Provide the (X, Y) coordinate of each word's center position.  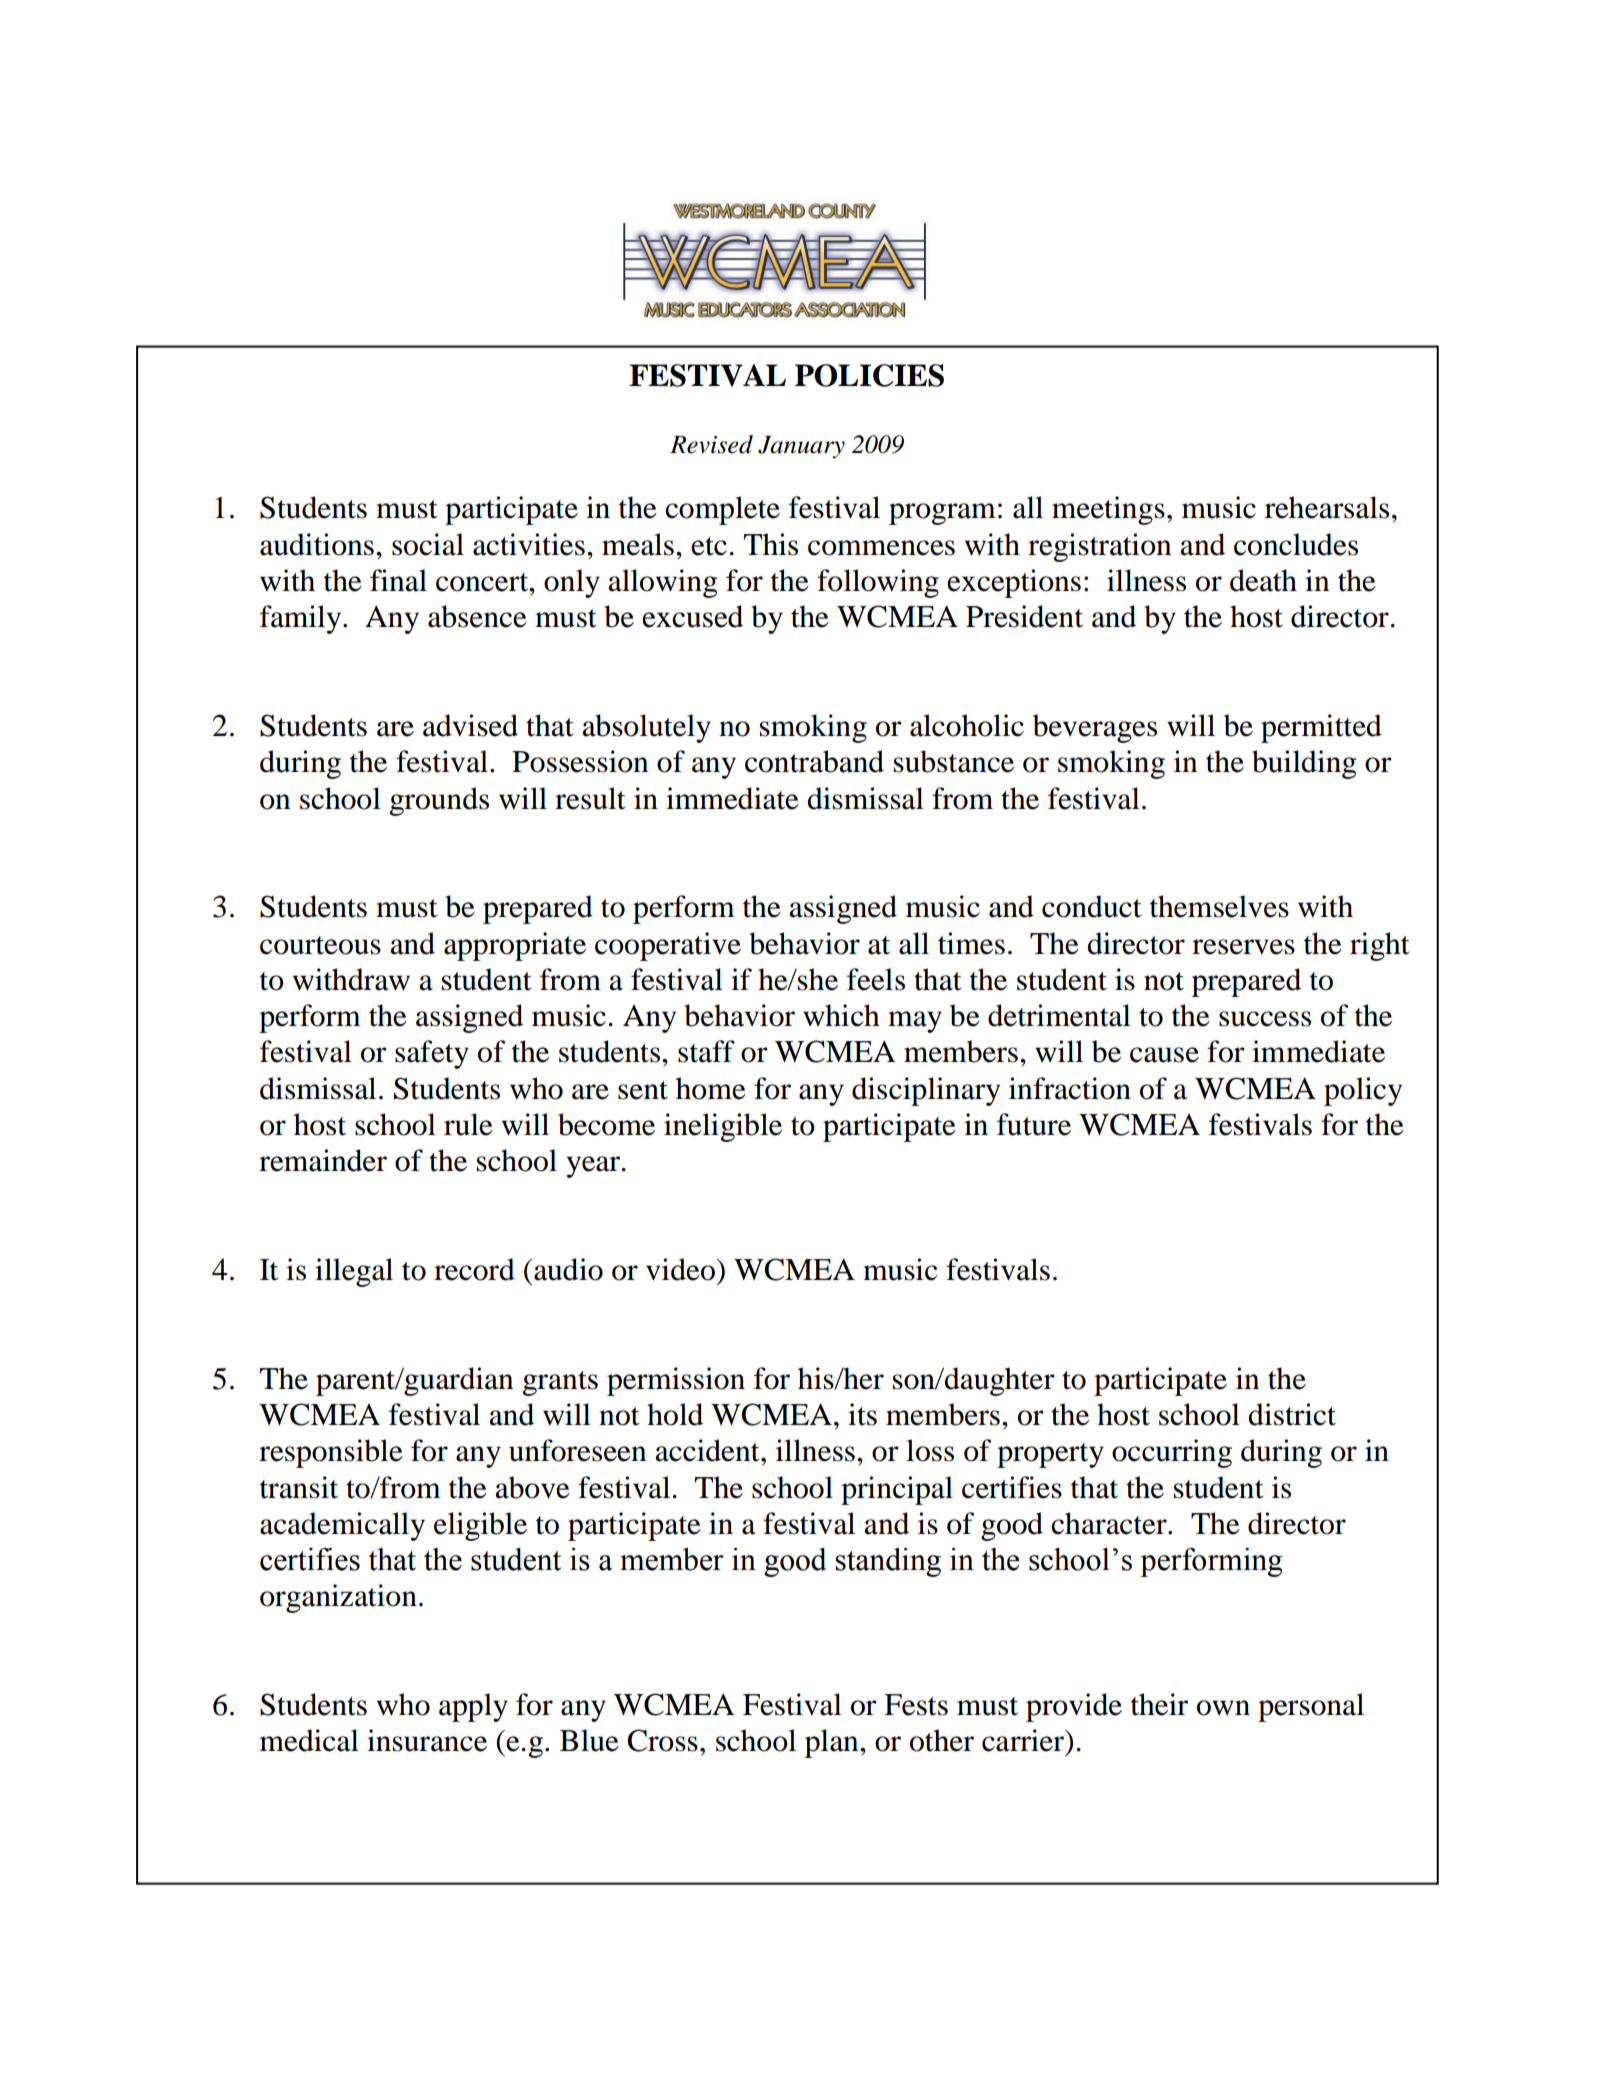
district (1292, 1414)
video (681, 1269)
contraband (814, 761)
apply (473, 1707)
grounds (439, 801)
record (474, 1269)
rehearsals (1327, 507)
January (801, 447)
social (428, 544)
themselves (1219, 906)
